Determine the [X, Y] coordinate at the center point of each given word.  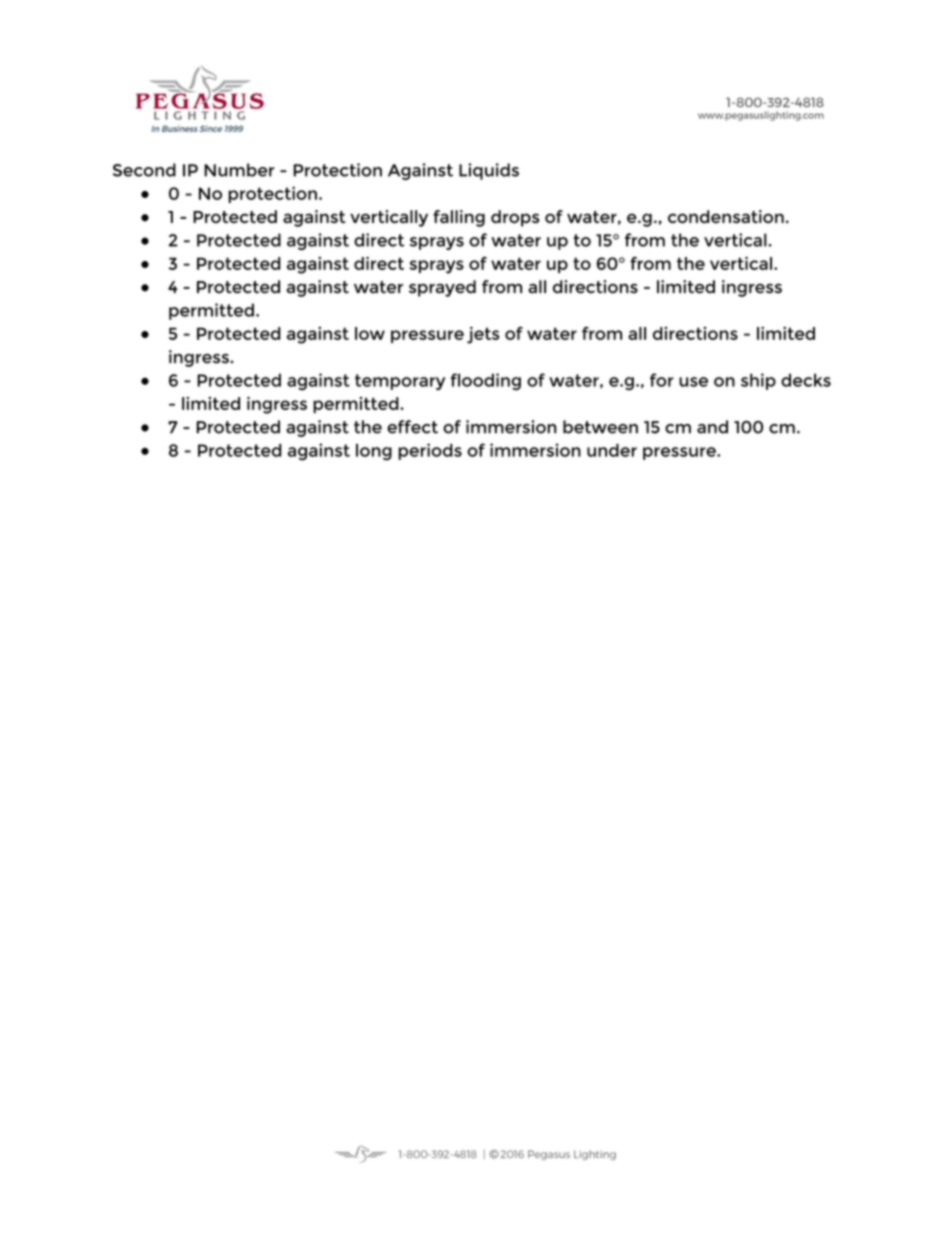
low [370, 333]
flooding [486, 381]
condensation [726, 216]
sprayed [442, 288]
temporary [400, 382]
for [662, 380]
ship [758, 381]
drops [515, 218]
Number [239, 170]
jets [483, 335]
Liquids [489, 171]
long [374, 452]
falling [459, 218]
